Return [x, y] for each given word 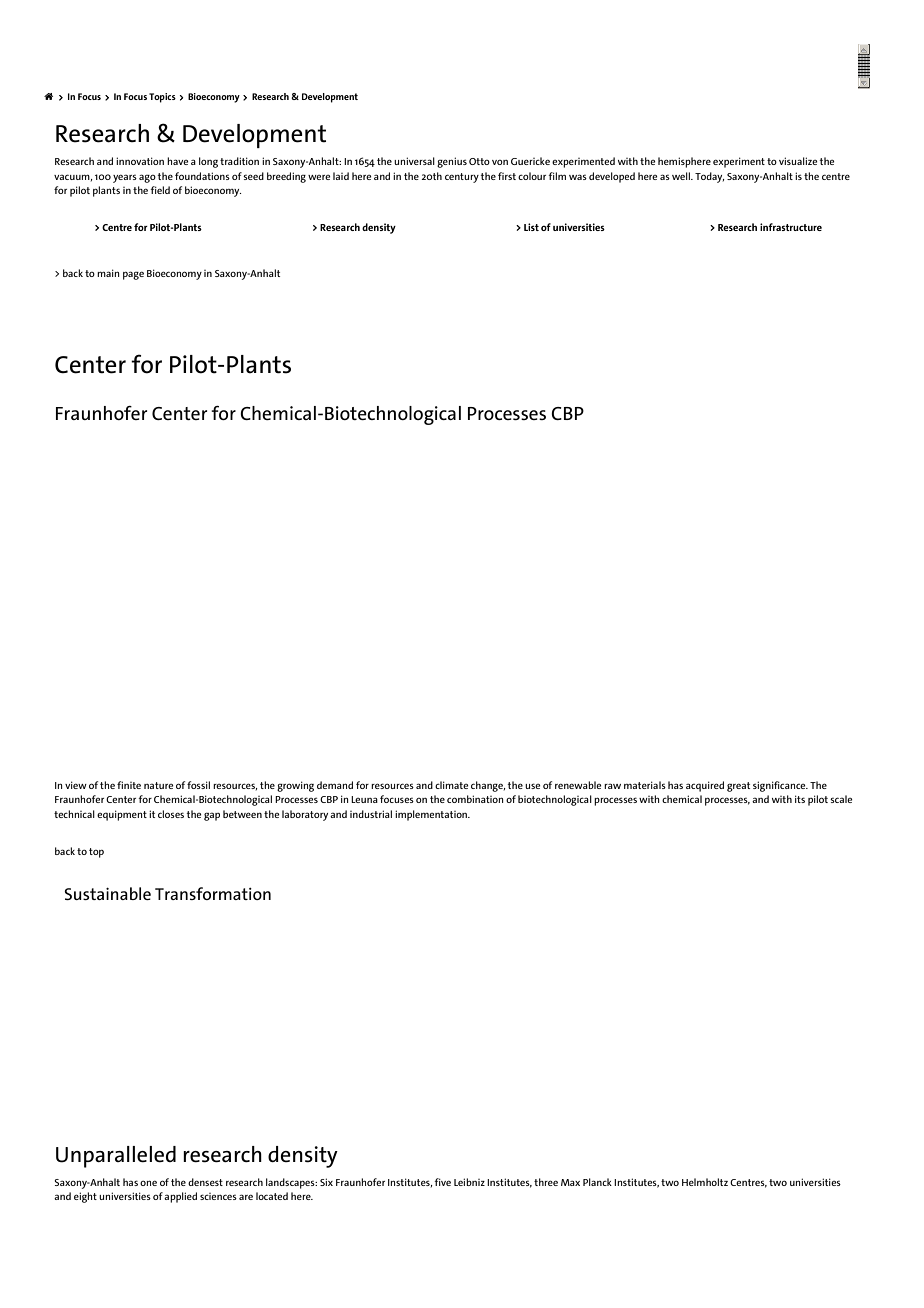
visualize [798, 161]
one [148, 1183]
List [531, 227]
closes [171, 814]
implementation [432, 815]
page [133, 275]
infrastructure [791, 227]
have [177, 161]
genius [452, 162]
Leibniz [469, 1182]
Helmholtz [705, 1182]
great [738, 787]
